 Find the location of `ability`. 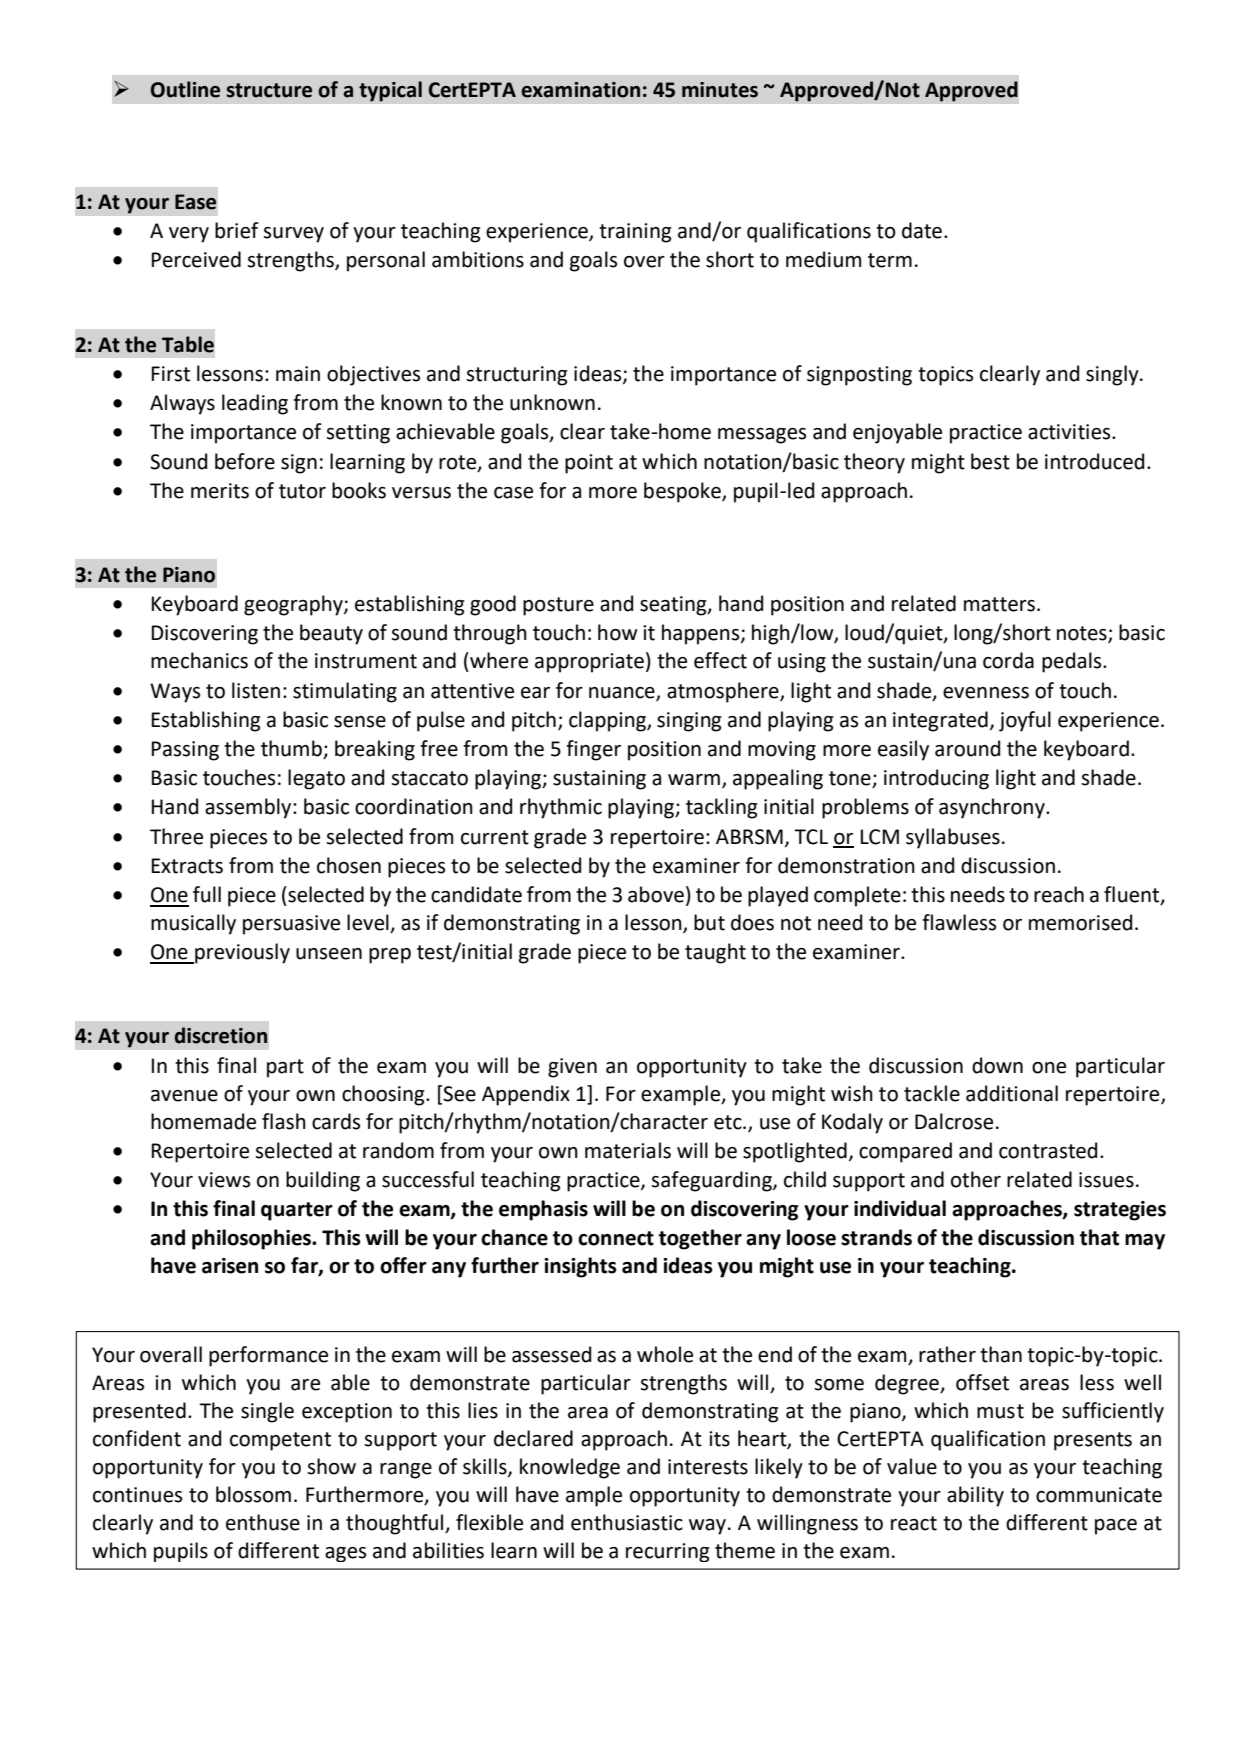

ability is located at coordinates (975, 1496).
